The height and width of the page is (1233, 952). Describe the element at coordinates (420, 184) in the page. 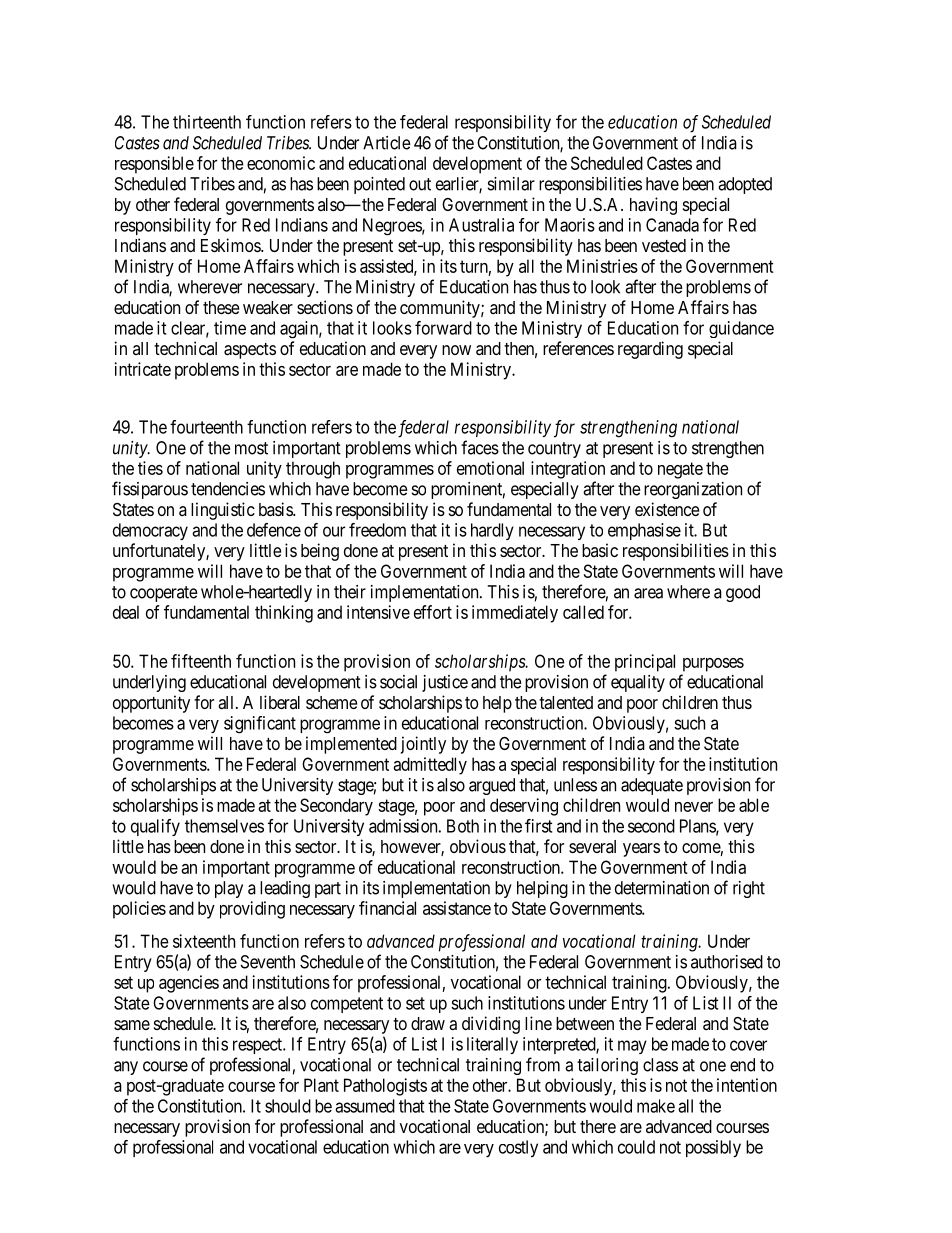

I see `out` at that location.
